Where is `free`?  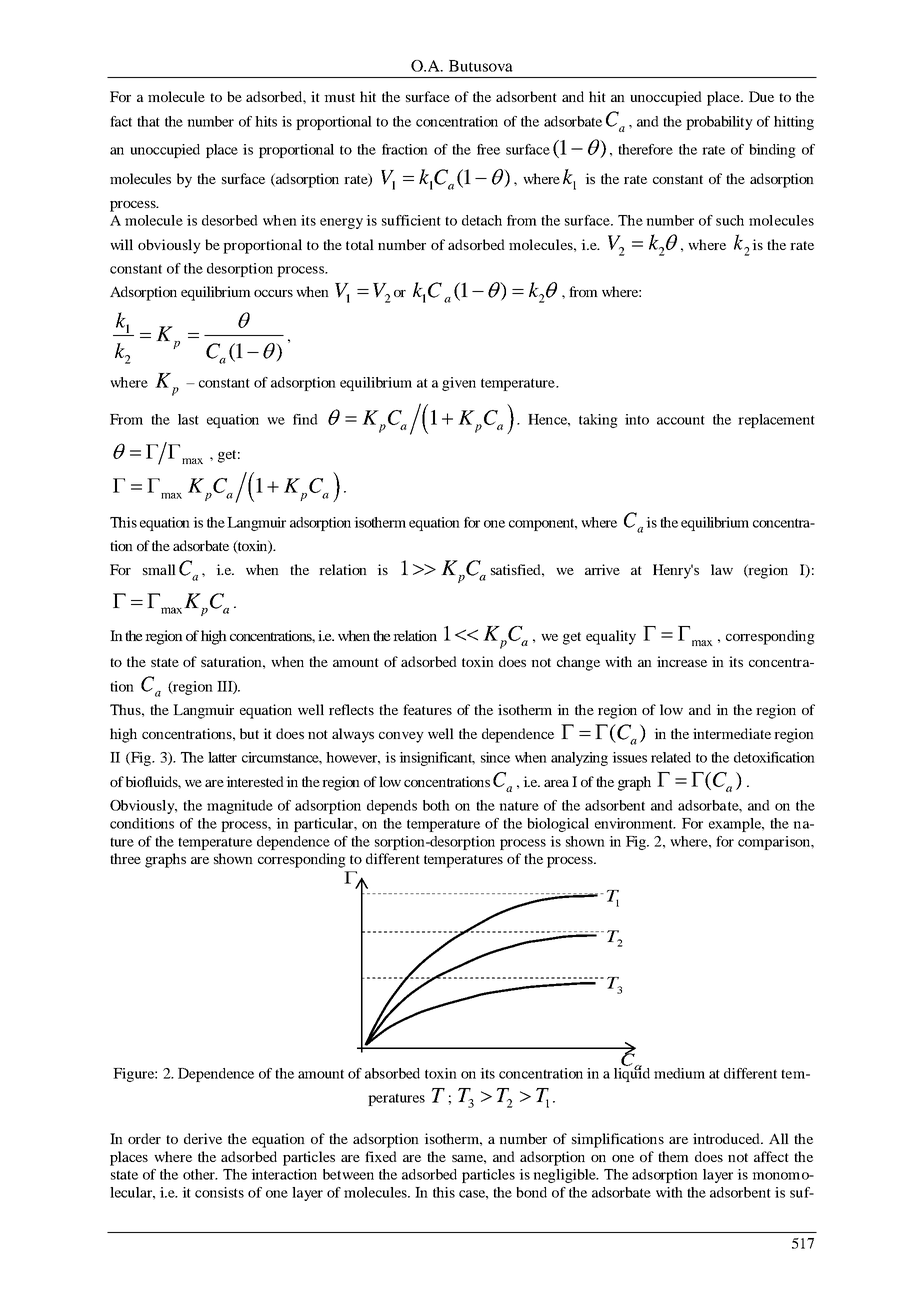 free is located at coordinates (488, 149).
